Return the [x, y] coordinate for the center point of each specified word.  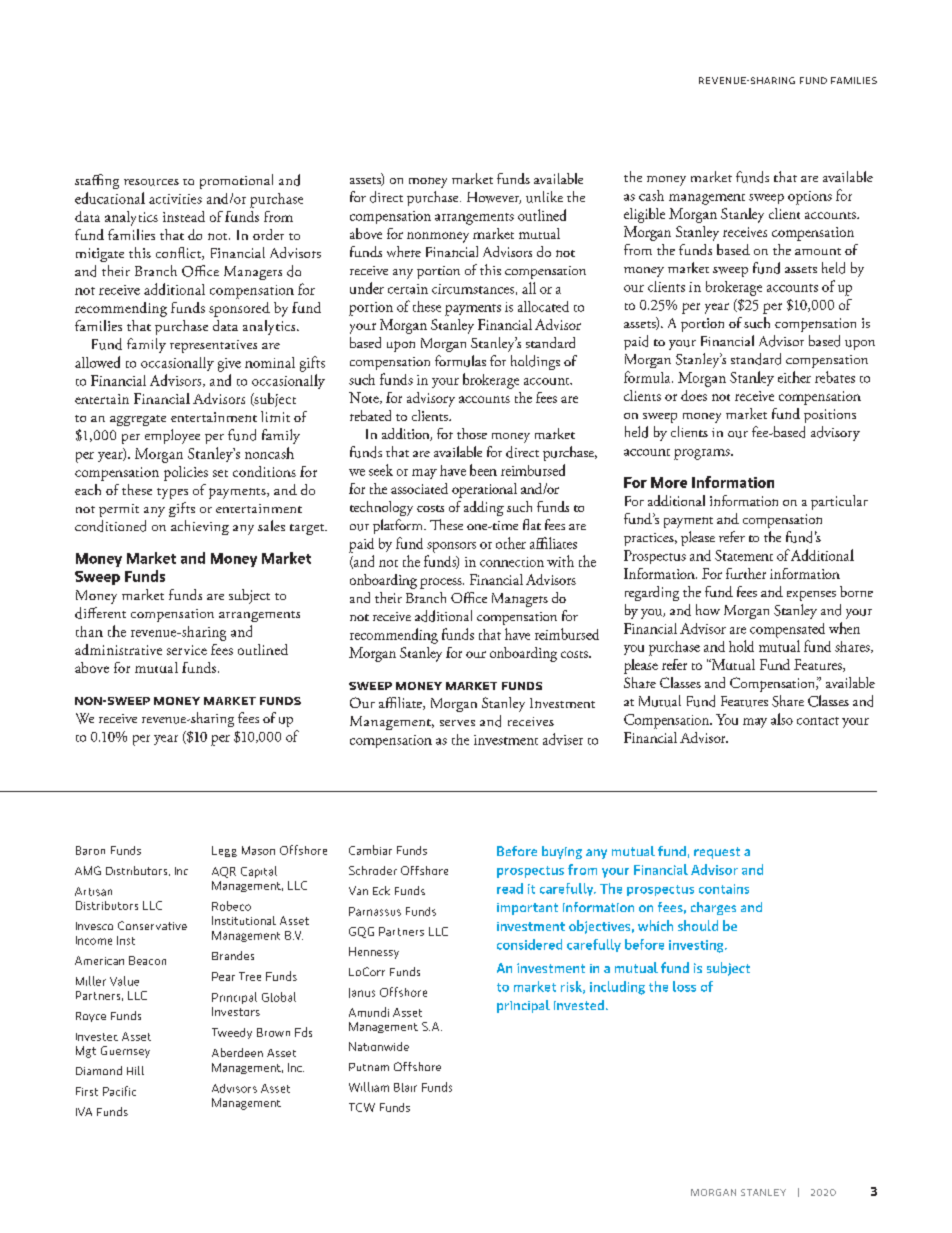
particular [839, 502]
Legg [224, 851]
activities [175, 199]
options [810, 198]
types [172, 493]
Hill [135, 1070]
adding [484, 508]
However [494, 198]
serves [457, 723]
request [717, 853]
